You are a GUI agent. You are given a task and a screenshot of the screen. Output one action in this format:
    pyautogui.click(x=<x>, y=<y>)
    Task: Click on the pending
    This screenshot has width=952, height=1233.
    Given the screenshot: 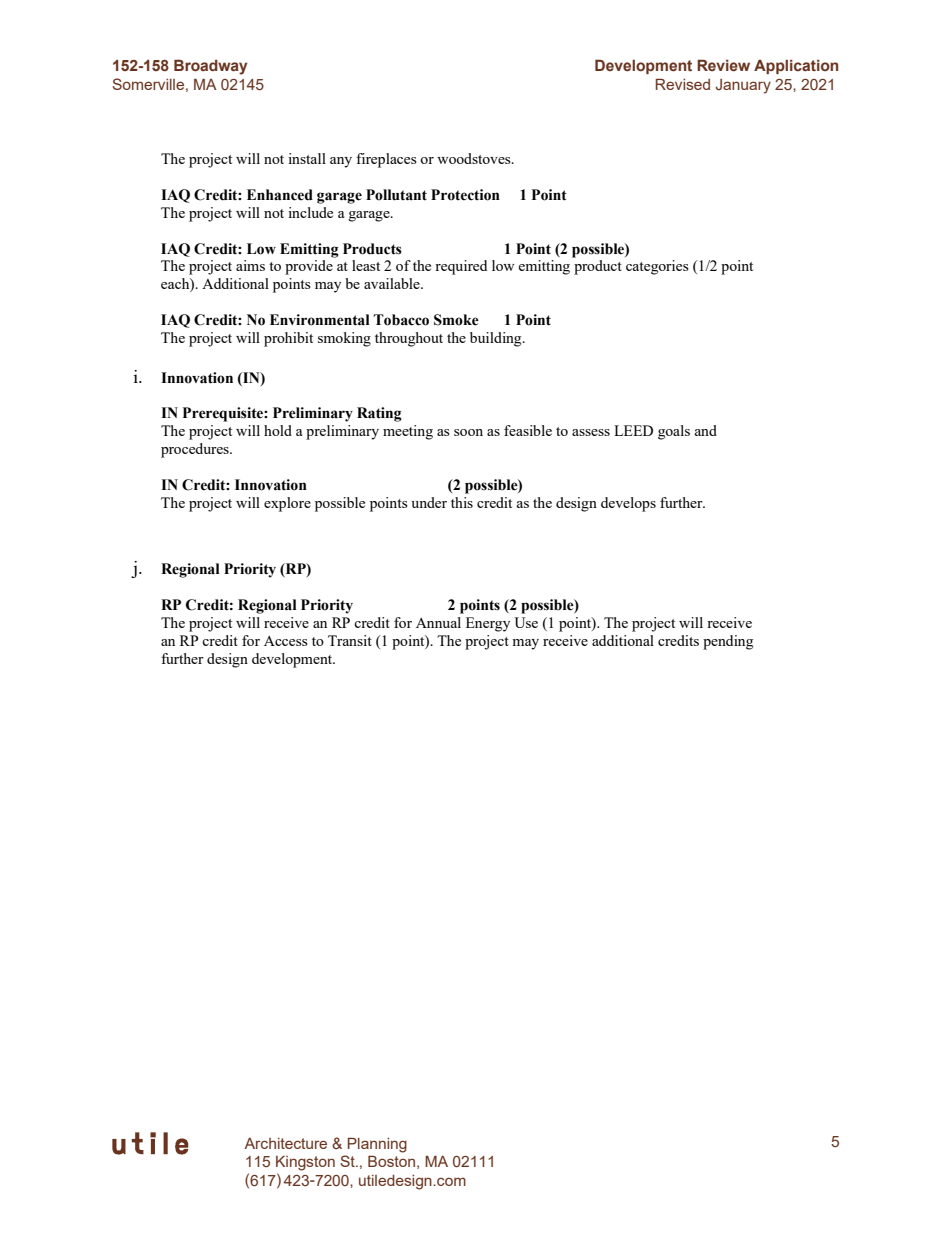 What is the action you would take?
    pyautogui.click(x=728, y=642)
